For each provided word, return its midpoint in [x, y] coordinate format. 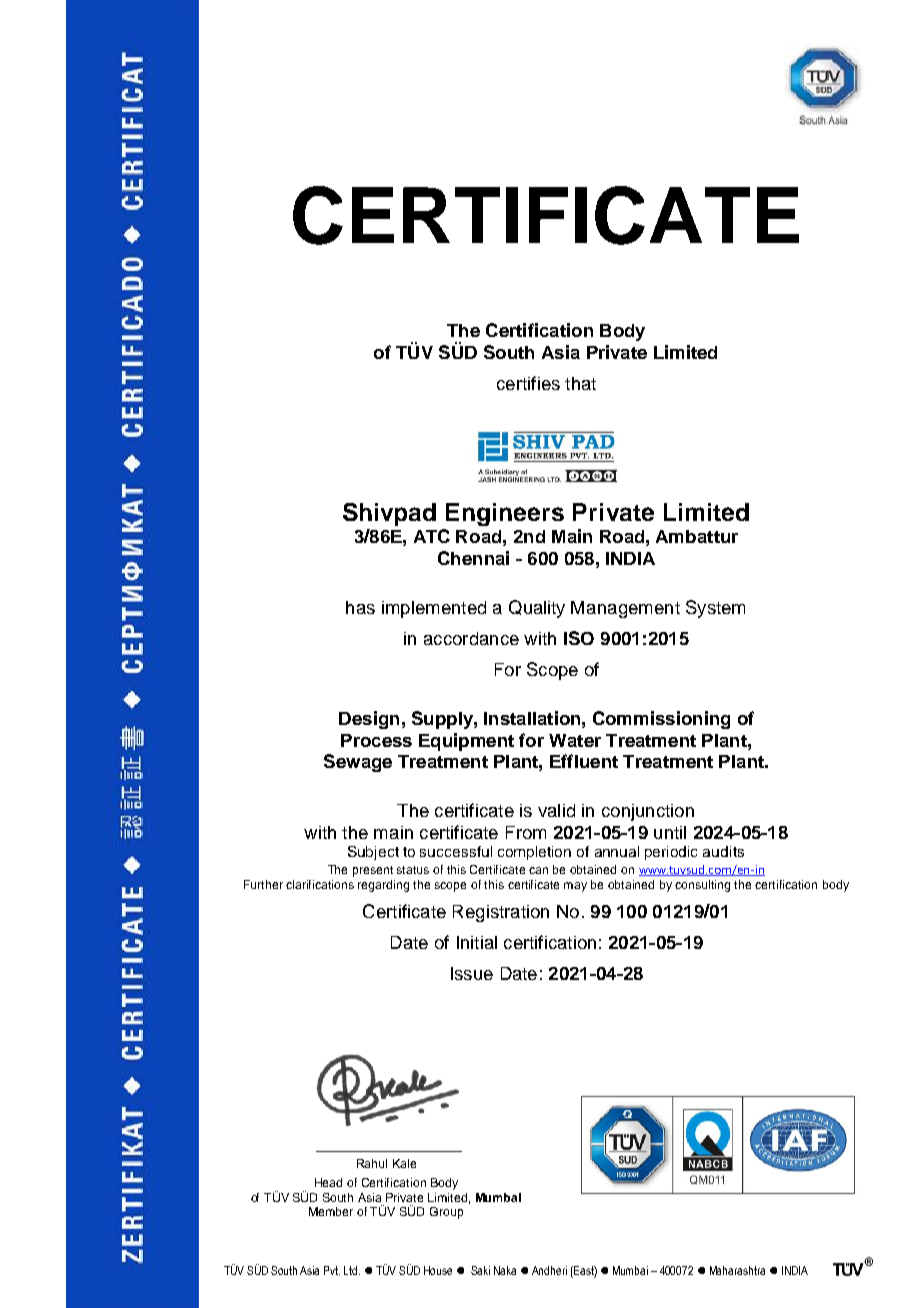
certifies [528, 383]
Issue [472, 973]
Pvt [332, 1270]
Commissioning [661, 720]
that [580, 383]
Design [369, 720]
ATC [432, 536]
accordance [471, 638]
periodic [671, 853]
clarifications [320, 884]
